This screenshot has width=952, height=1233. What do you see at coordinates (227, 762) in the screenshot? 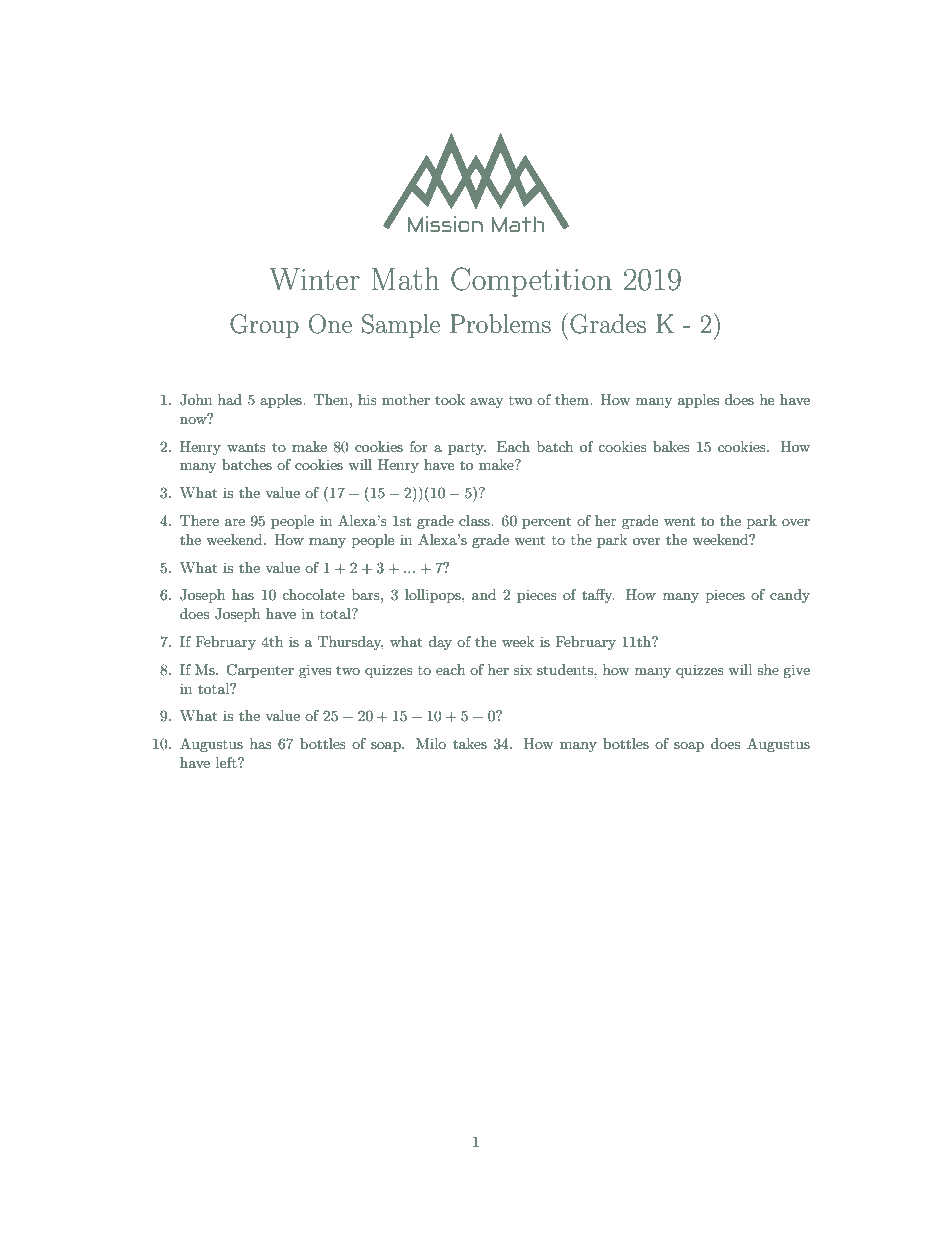
I see `left` at bounding box center [227, 762].
